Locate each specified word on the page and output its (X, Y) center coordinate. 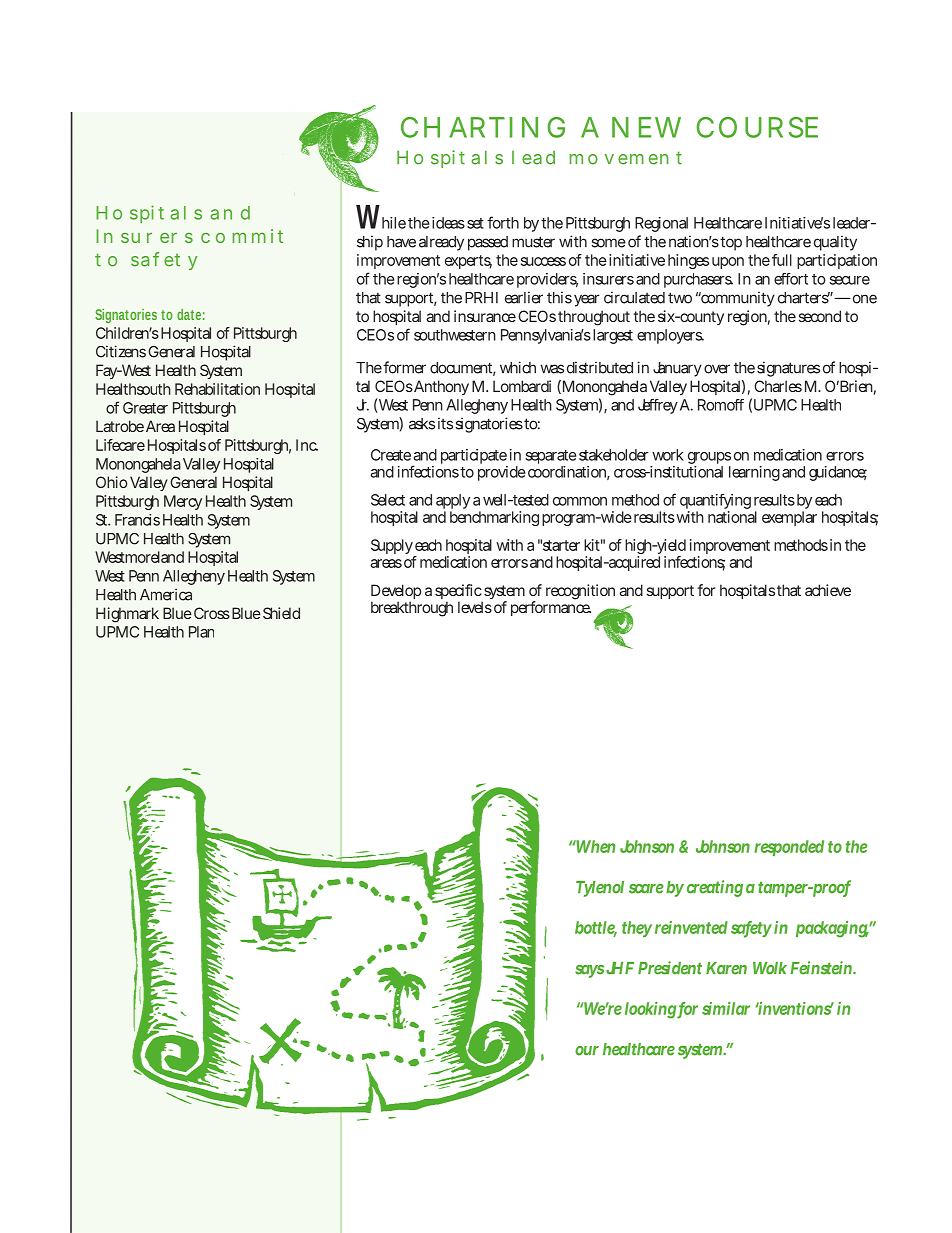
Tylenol (600, 889)
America (166, 594)
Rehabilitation (217, 389)
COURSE (757, 127)
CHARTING (483, 127)
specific (459, 593)
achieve (828, 590)
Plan (201, 632)
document (463, 369)
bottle (596, 929)
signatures (788, 369)
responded (789, 848)
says (589, 971)
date (191, 314)
